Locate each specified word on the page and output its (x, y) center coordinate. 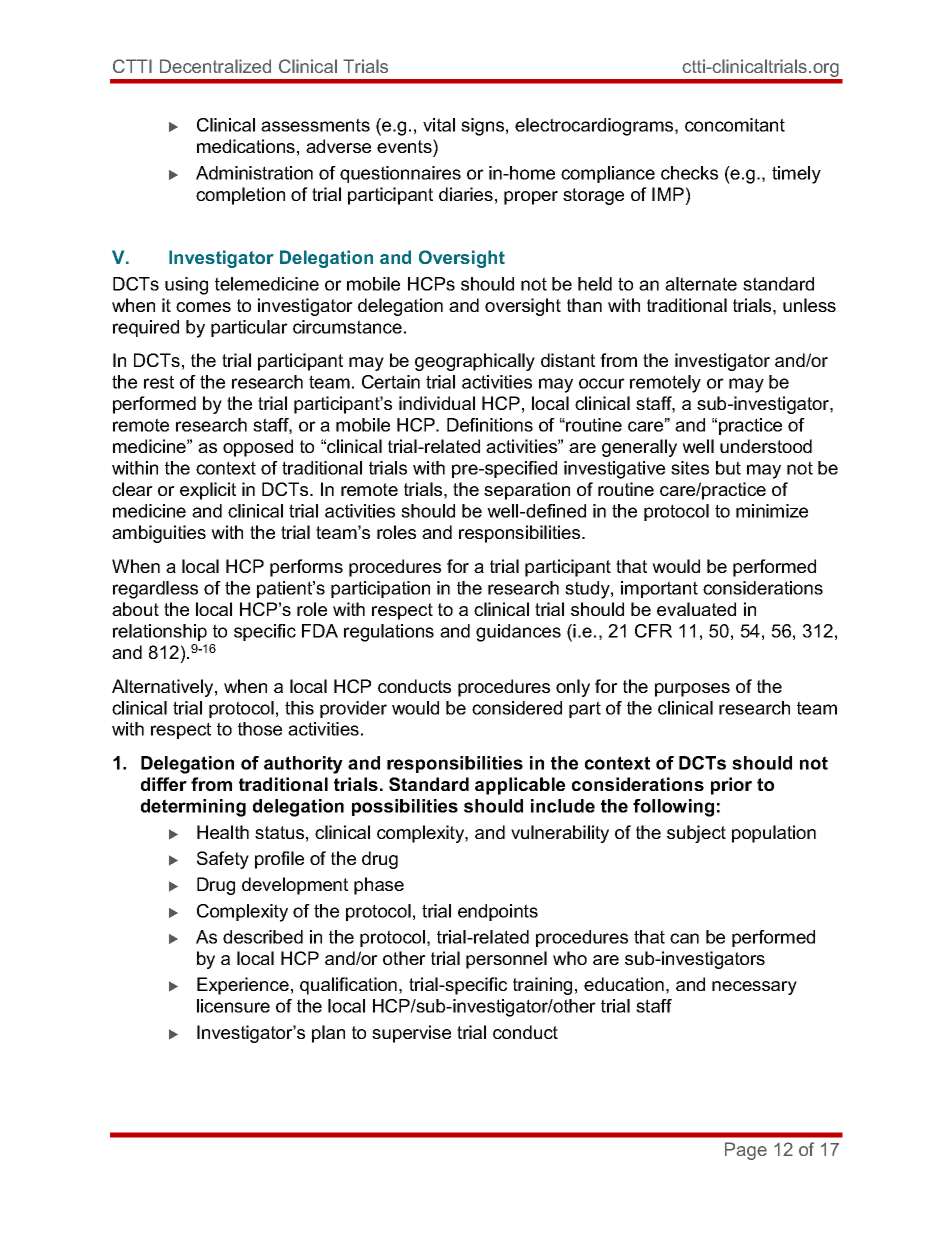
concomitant (735, 125)
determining (193, 808)
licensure (233, 1006)
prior (731, 786)
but (728, 468)
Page (746, 1151)
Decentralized (215, 66)
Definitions (490, 425)
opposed (258, 448)
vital (439, 125)
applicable (520, 786)
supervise (411, 1034)
